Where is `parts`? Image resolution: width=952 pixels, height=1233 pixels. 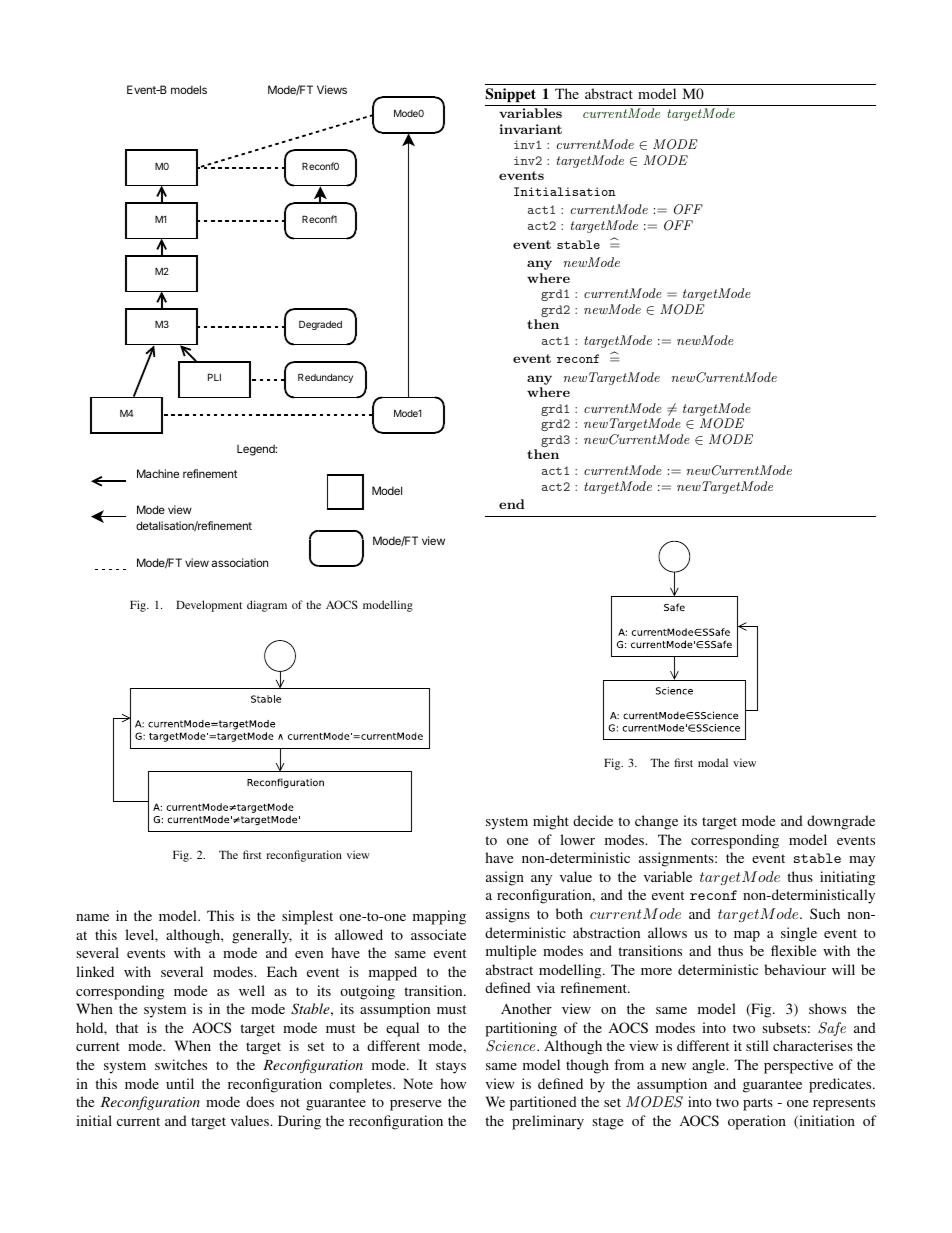 parts is located at coordinates (758, 1104).
